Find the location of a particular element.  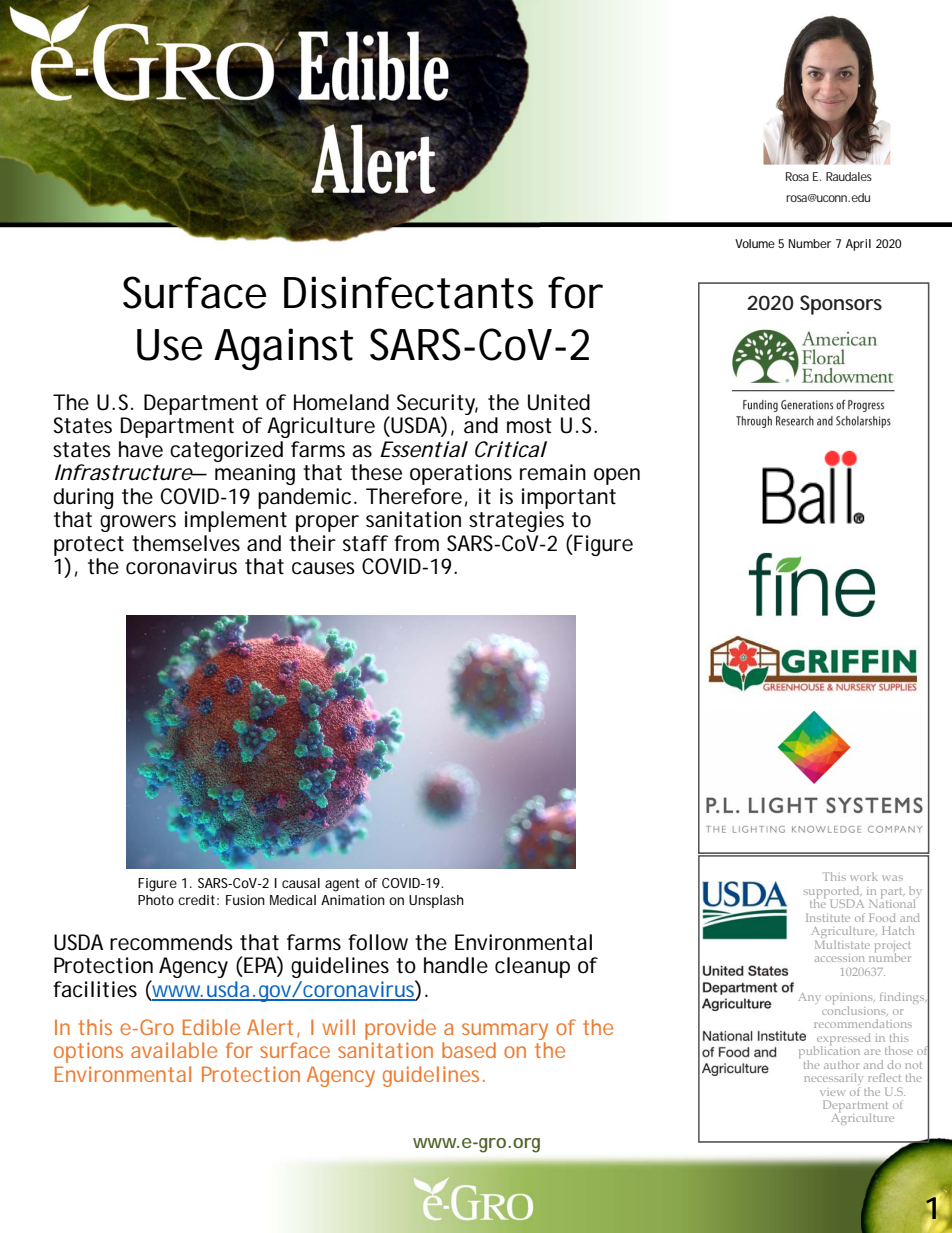

based is located at coordinates (469, 1050).
